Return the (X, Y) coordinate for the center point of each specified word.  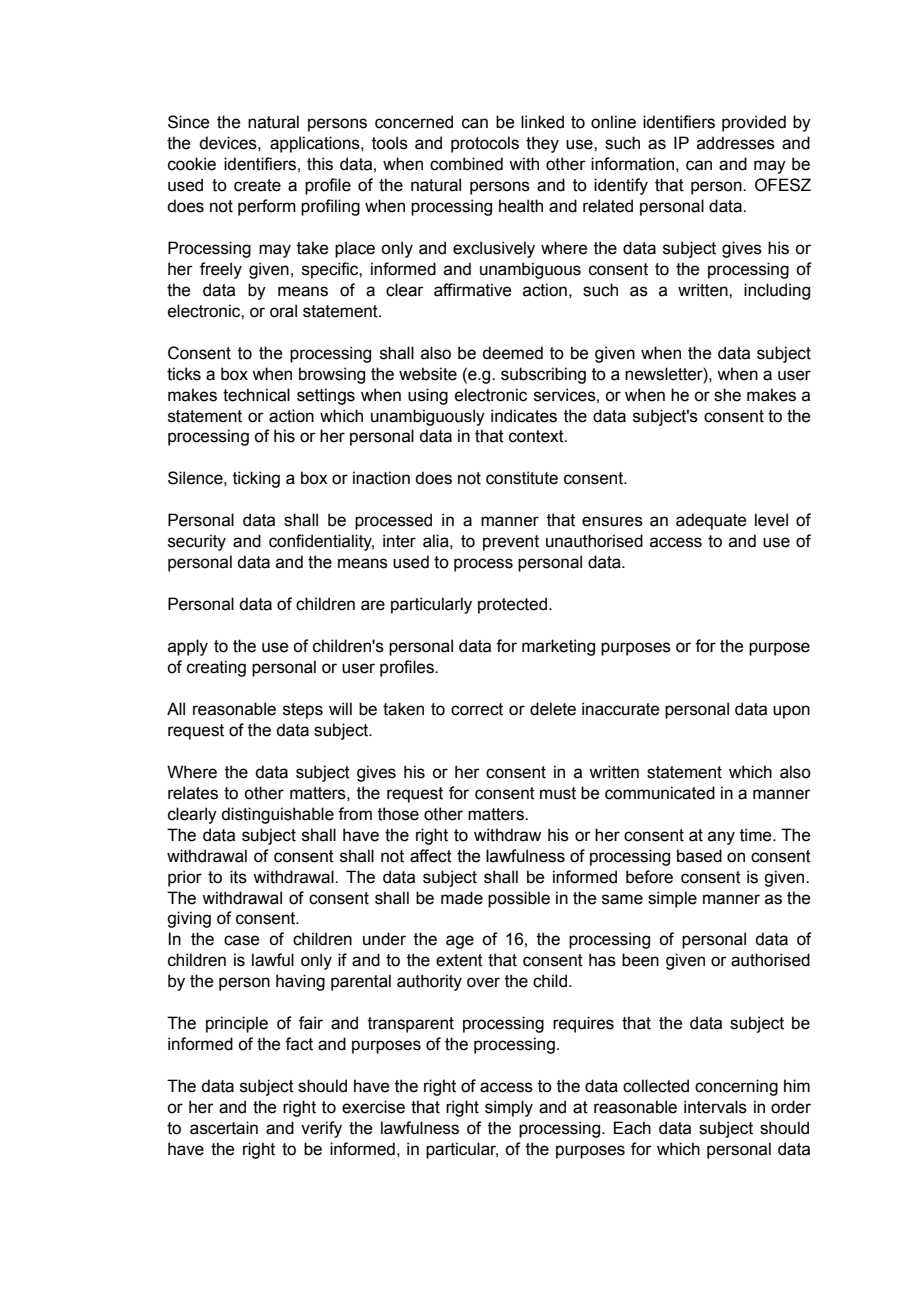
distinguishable (277, 815)
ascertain (224, 1128)
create (257, 185)
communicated (660, 793)
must (558, 793)
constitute (522, 478)
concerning (736, 1087)
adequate (711, 521)
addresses (736, 143)
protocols (485, 144)
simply (509, 1108)
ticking (256, 479)
